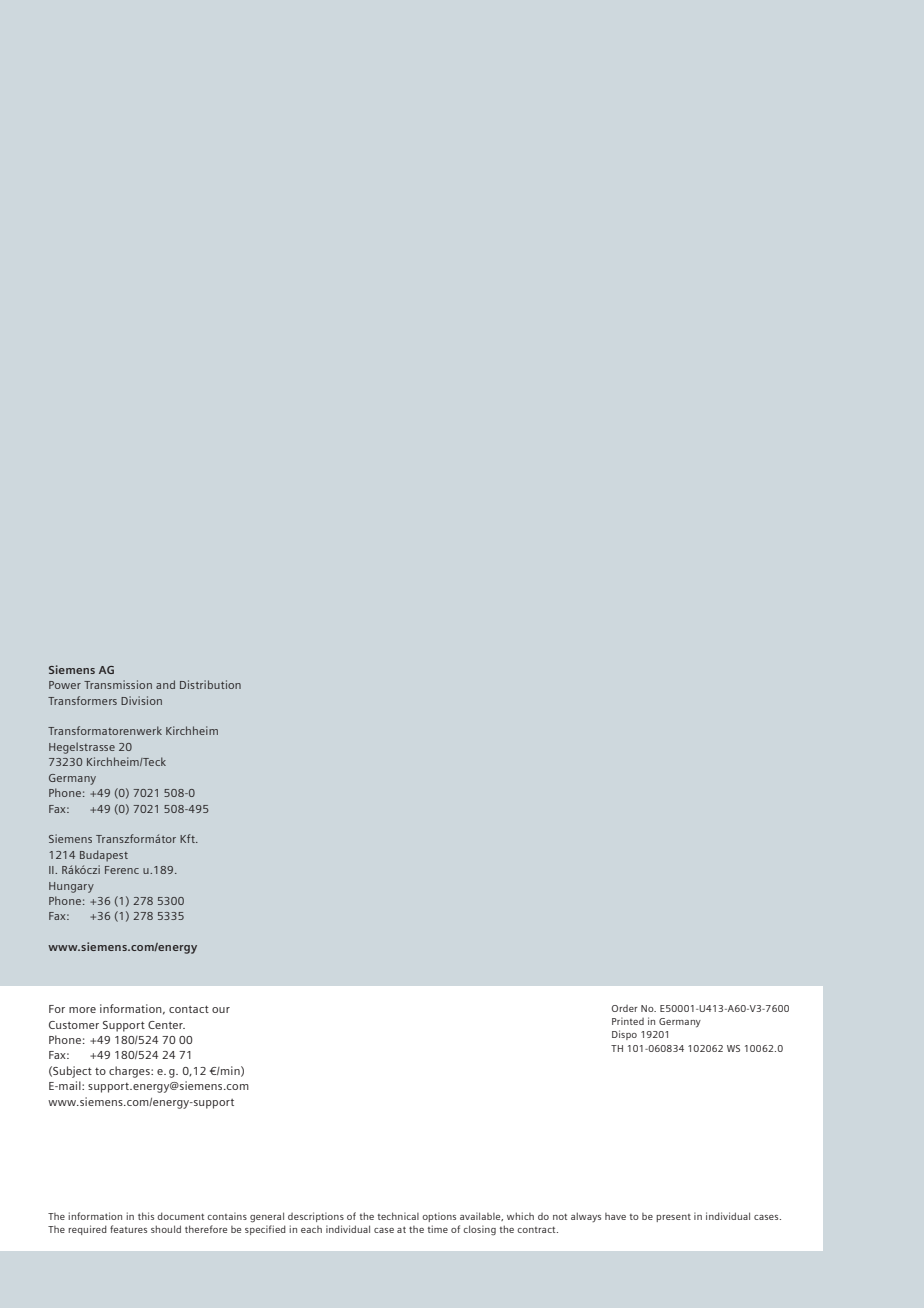 The height and width of the screenshot is (1308, 924). What do you see at coordinates (146, 1216) in the screenshot?
I see `this` at bounding box center [146, 1216].
